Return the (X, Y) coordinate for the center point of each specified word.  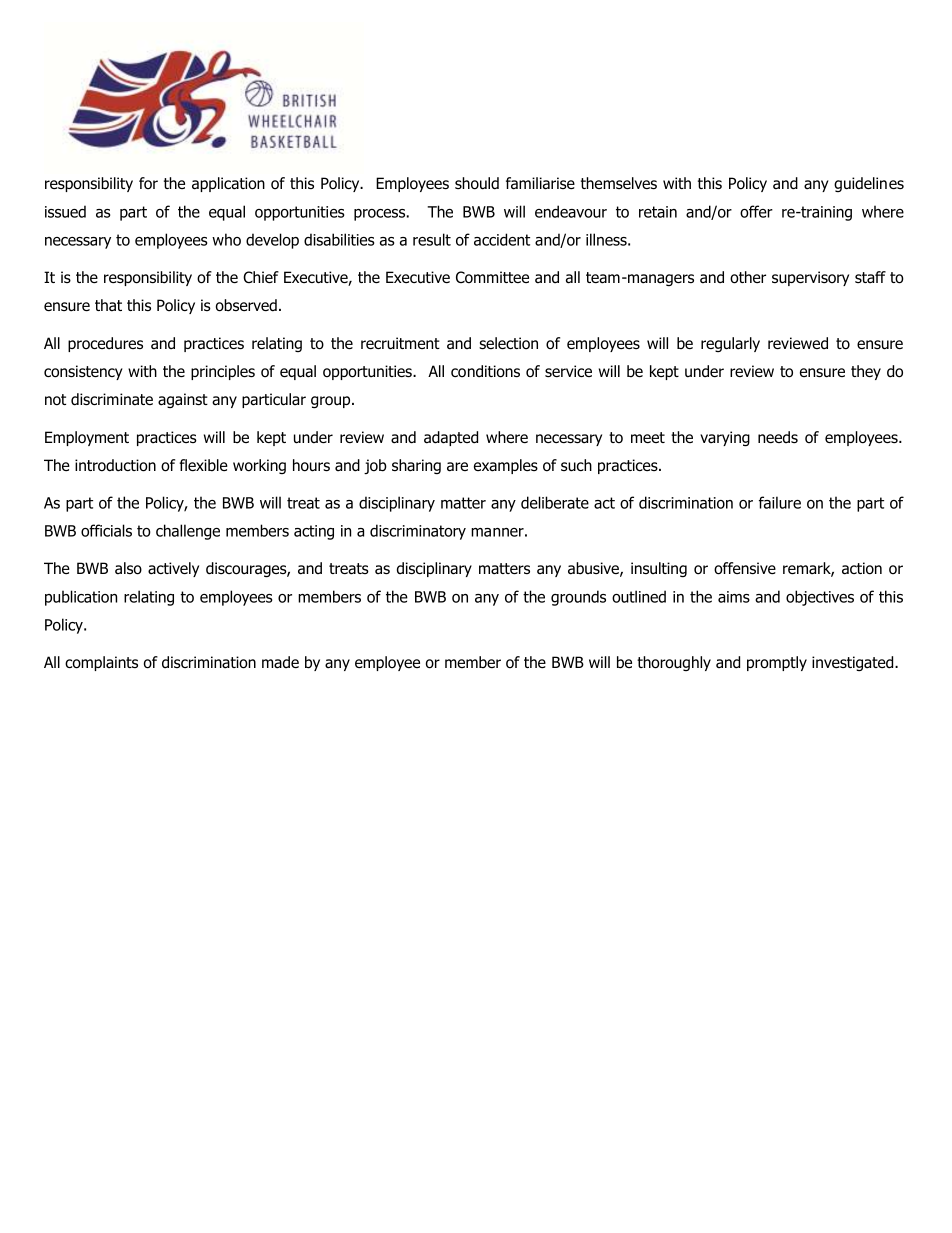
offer (756, 211)
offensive (745, 568)
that (108, 305)
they (866, 372)
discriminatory (418, 532)
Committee (492, 277)
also (128, 568)
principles (223, 372)
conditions (485, 371)
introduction (115, 465)
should (477, 183)
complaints (101, 663)
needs (778, 437)
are (457, 467)
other (748, 277)
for (148, 183)
